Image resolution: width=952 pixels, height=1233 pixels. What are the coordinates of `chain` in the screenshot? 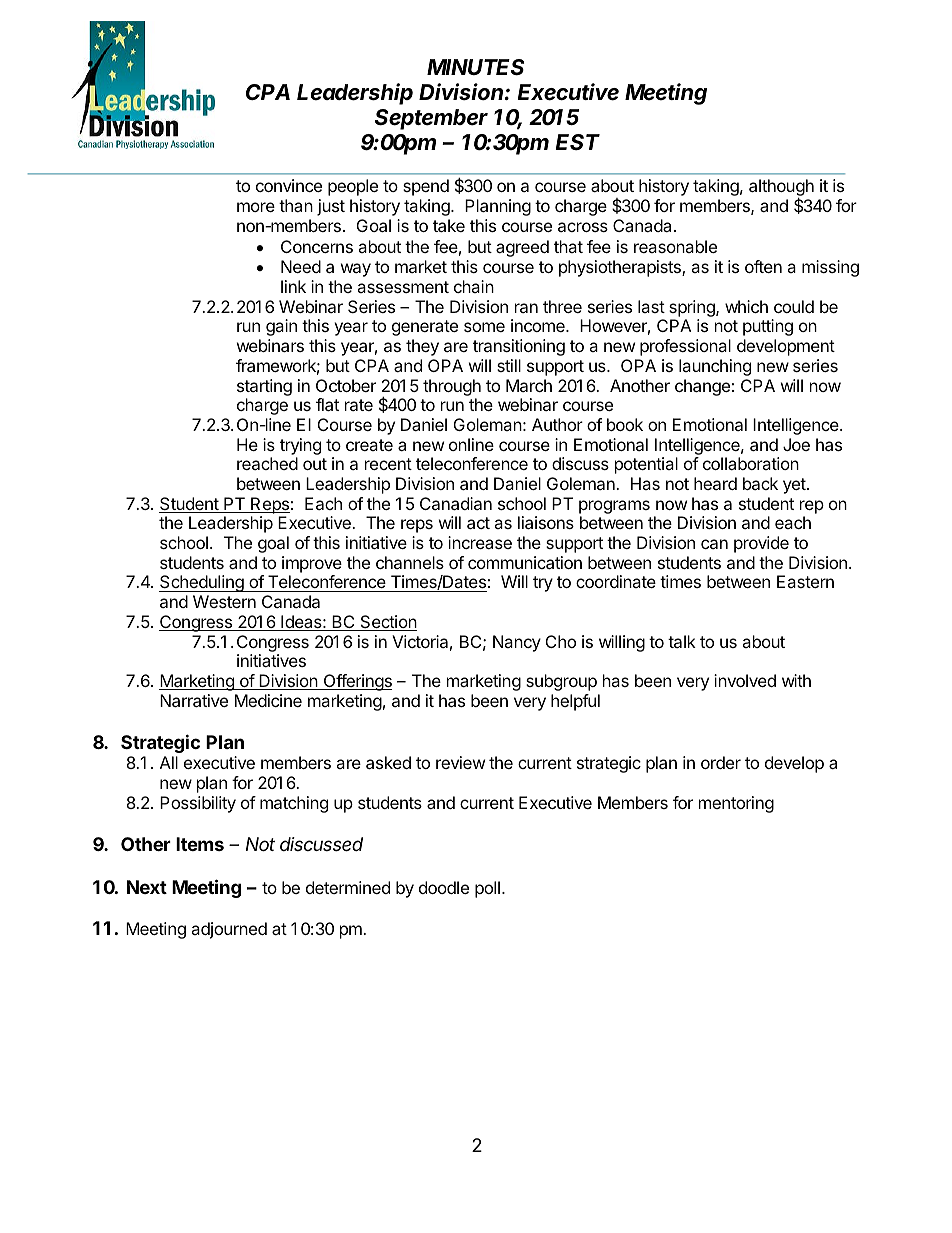 It's located at (474, 286).
